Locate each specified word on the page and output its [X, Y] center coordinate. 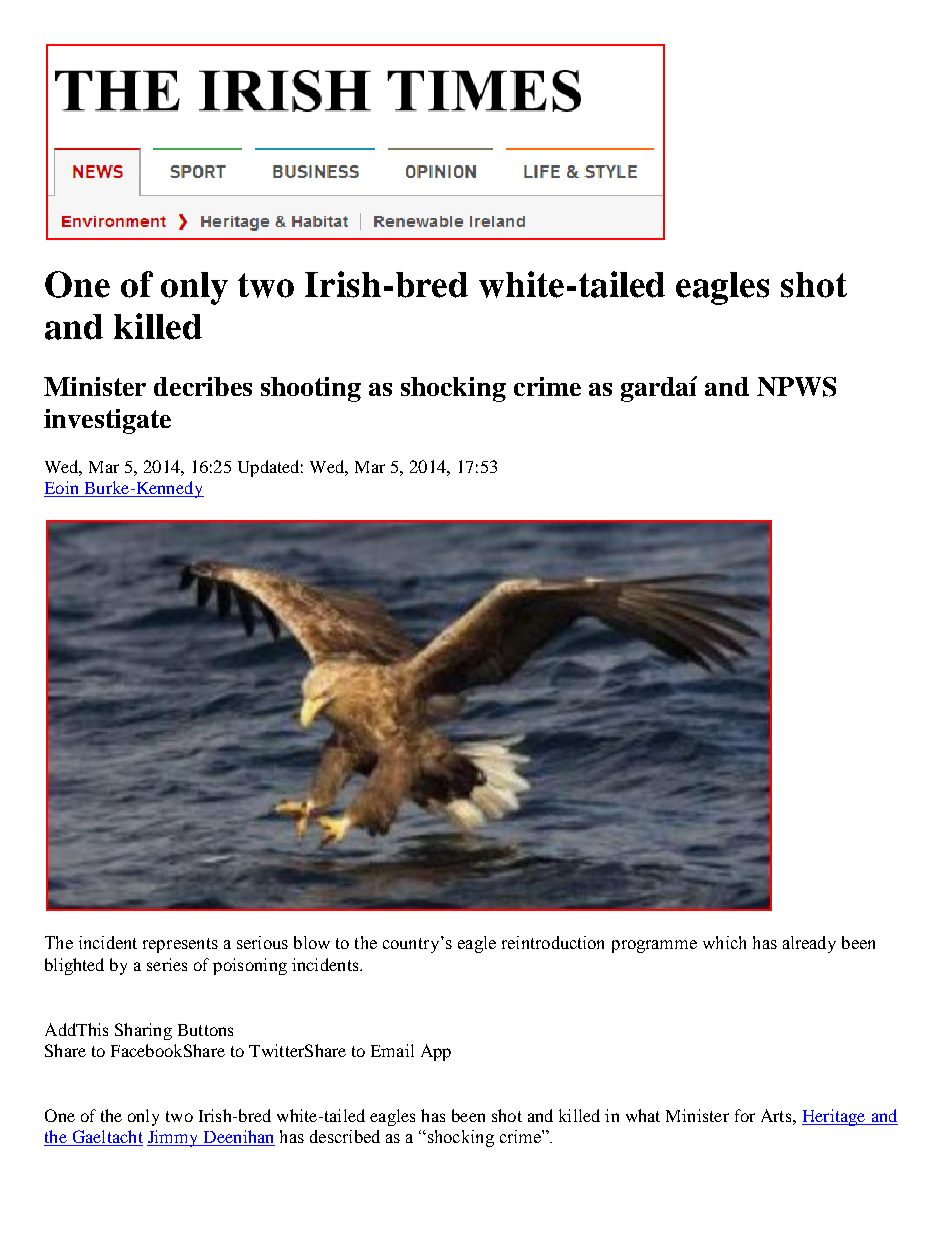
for [745, 1115]
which [724, 942]
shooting [311, 389]
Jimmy [174, 1138]
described [345, 1136]
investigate [107, 421]
